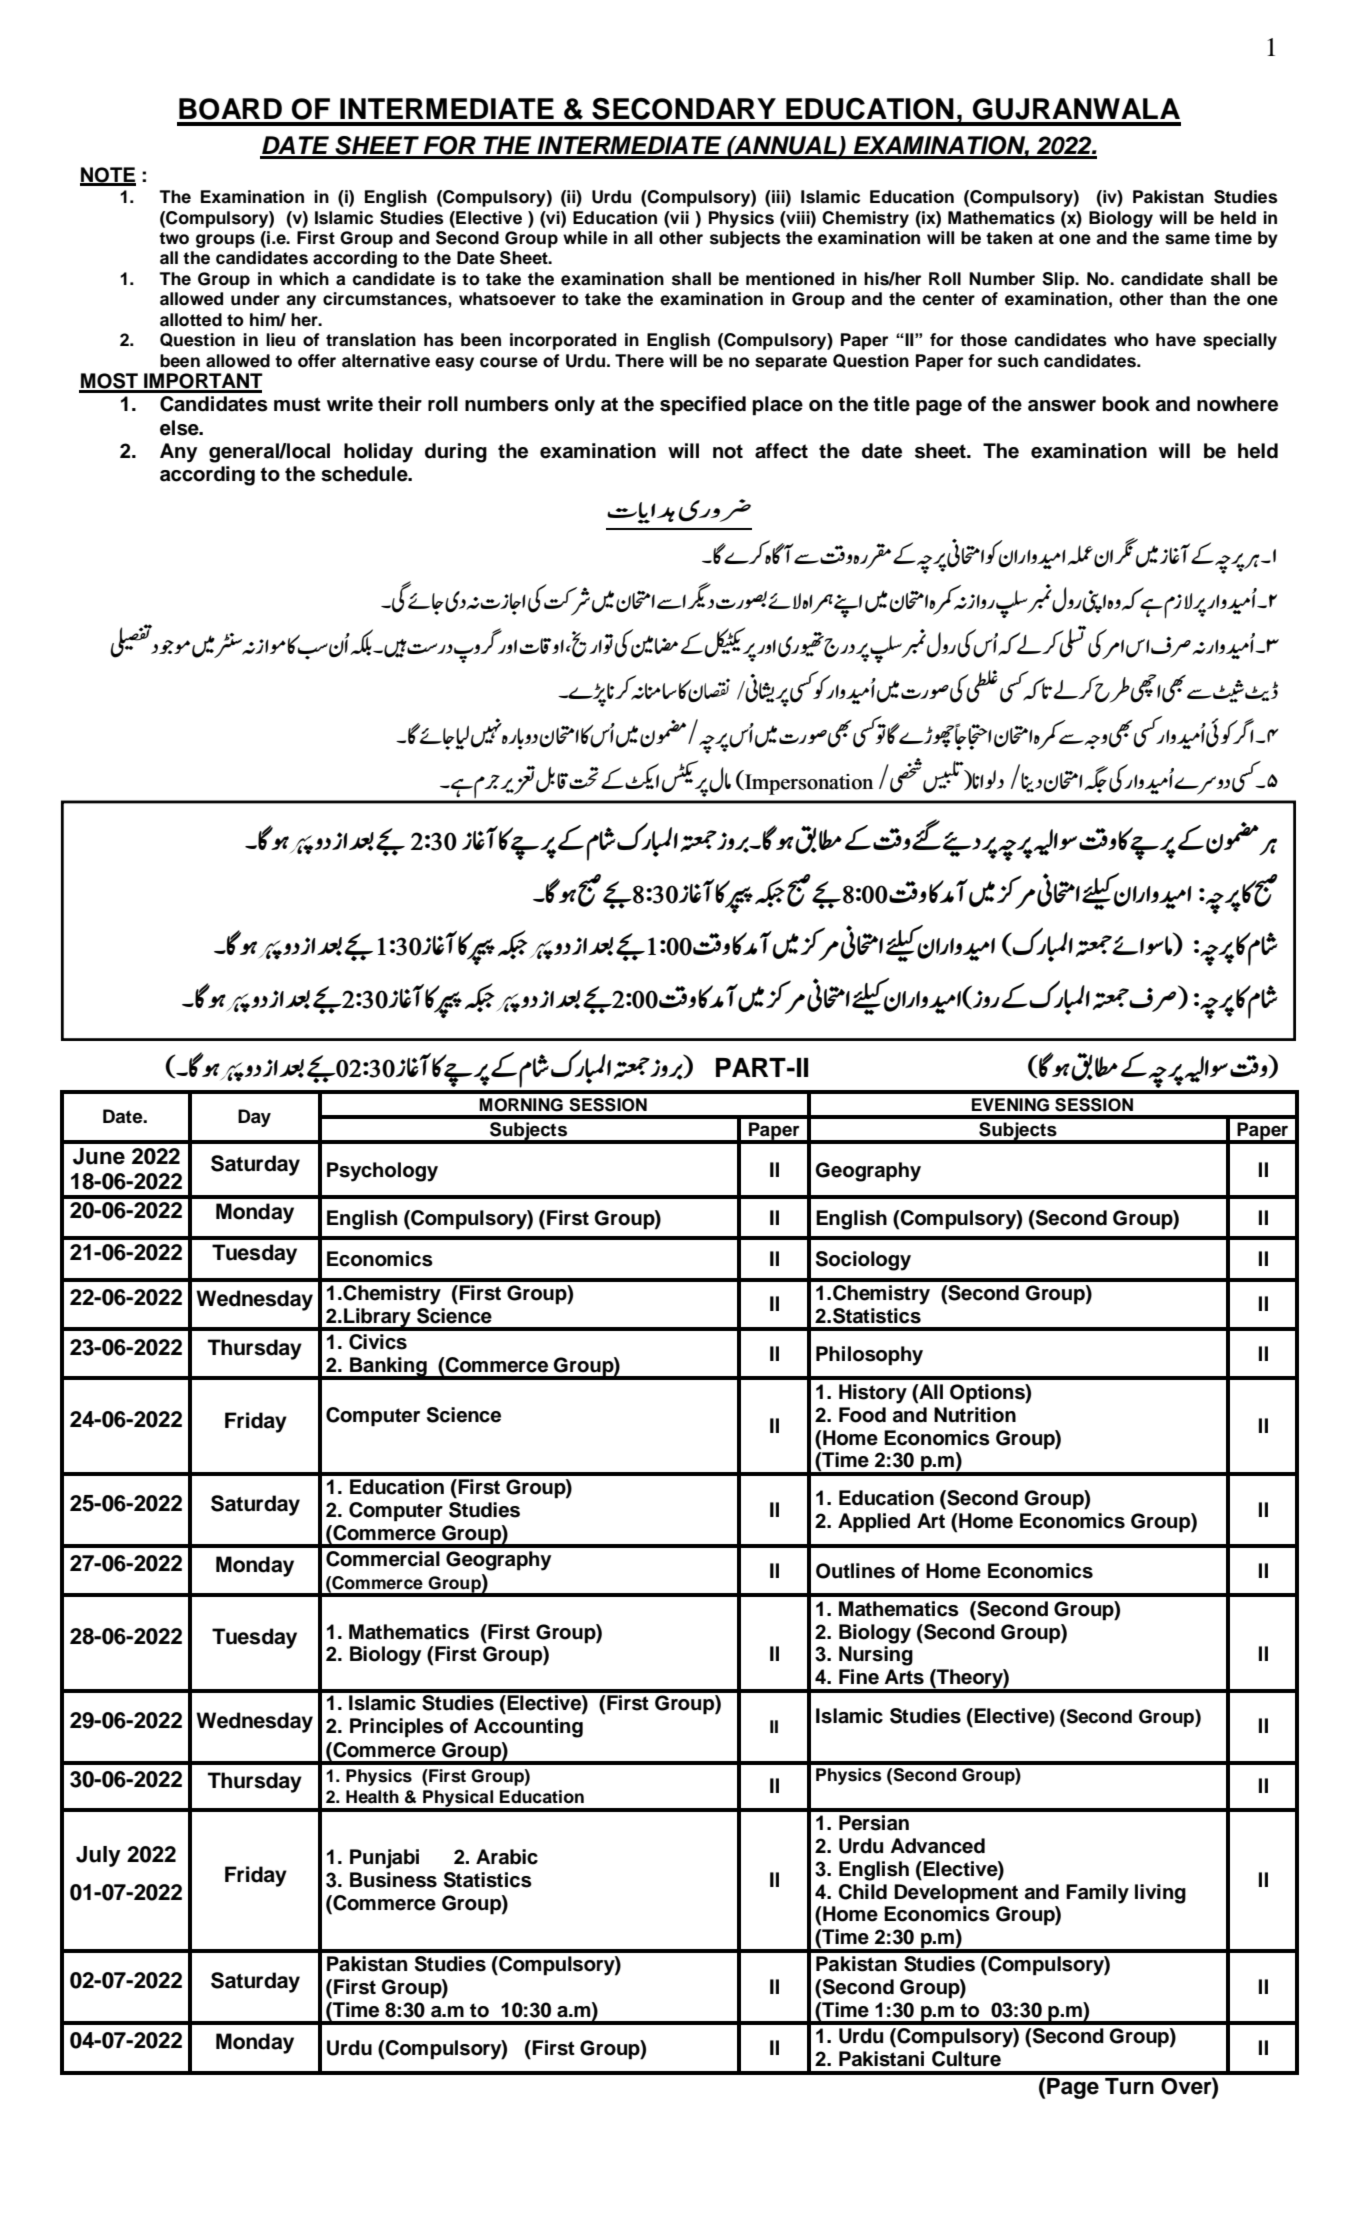 This screenshot has width=1358, height=2238. What do you see at coordinates (521, 1105) in the screenshot?
I see `MORNING` at bounding box center [521, 1105].
